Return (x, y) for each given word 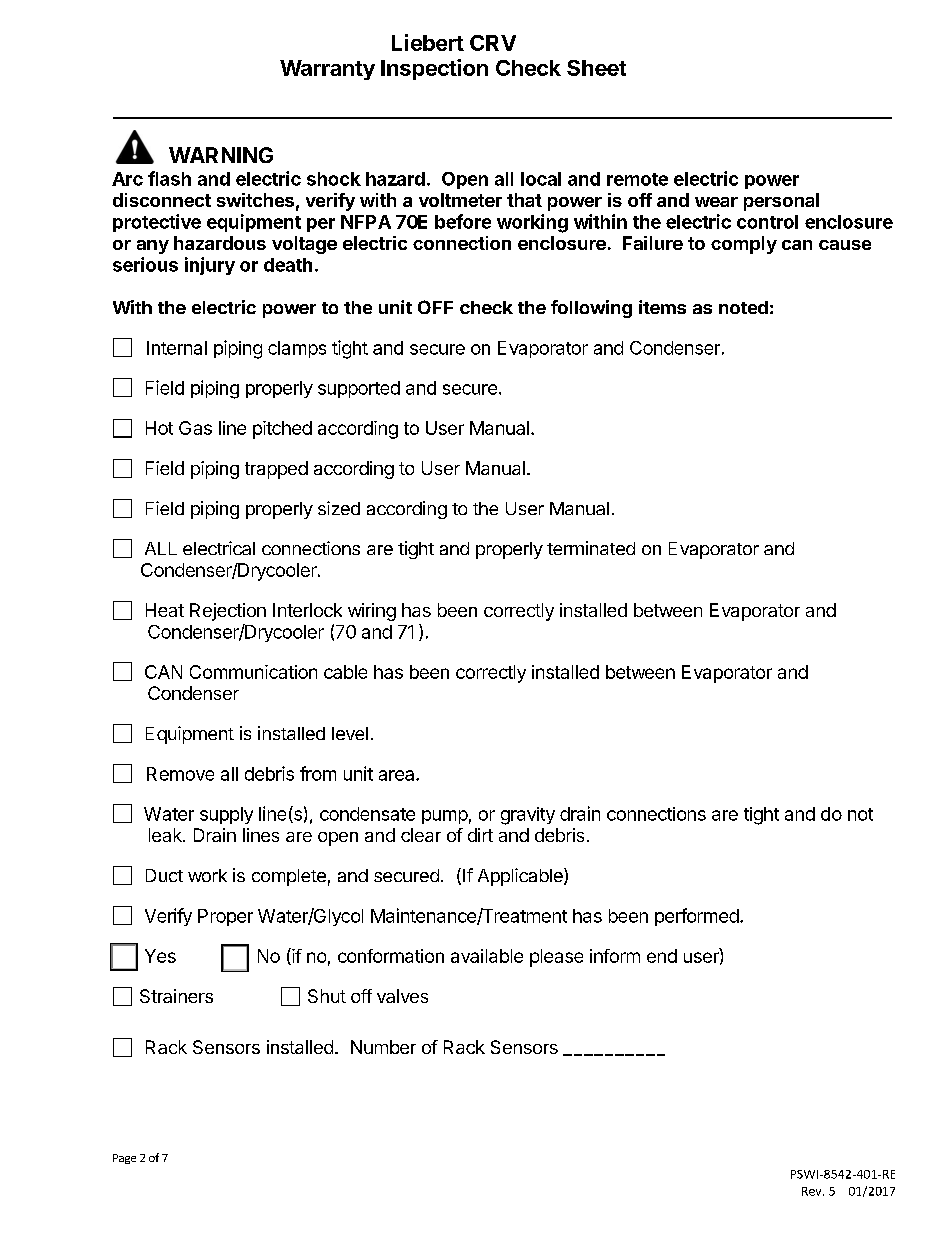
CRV (493, 43)
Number (383, 1047)
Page (124, 1159)
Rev (813, 1191)
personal (781, 202)
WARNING (221, 155)
